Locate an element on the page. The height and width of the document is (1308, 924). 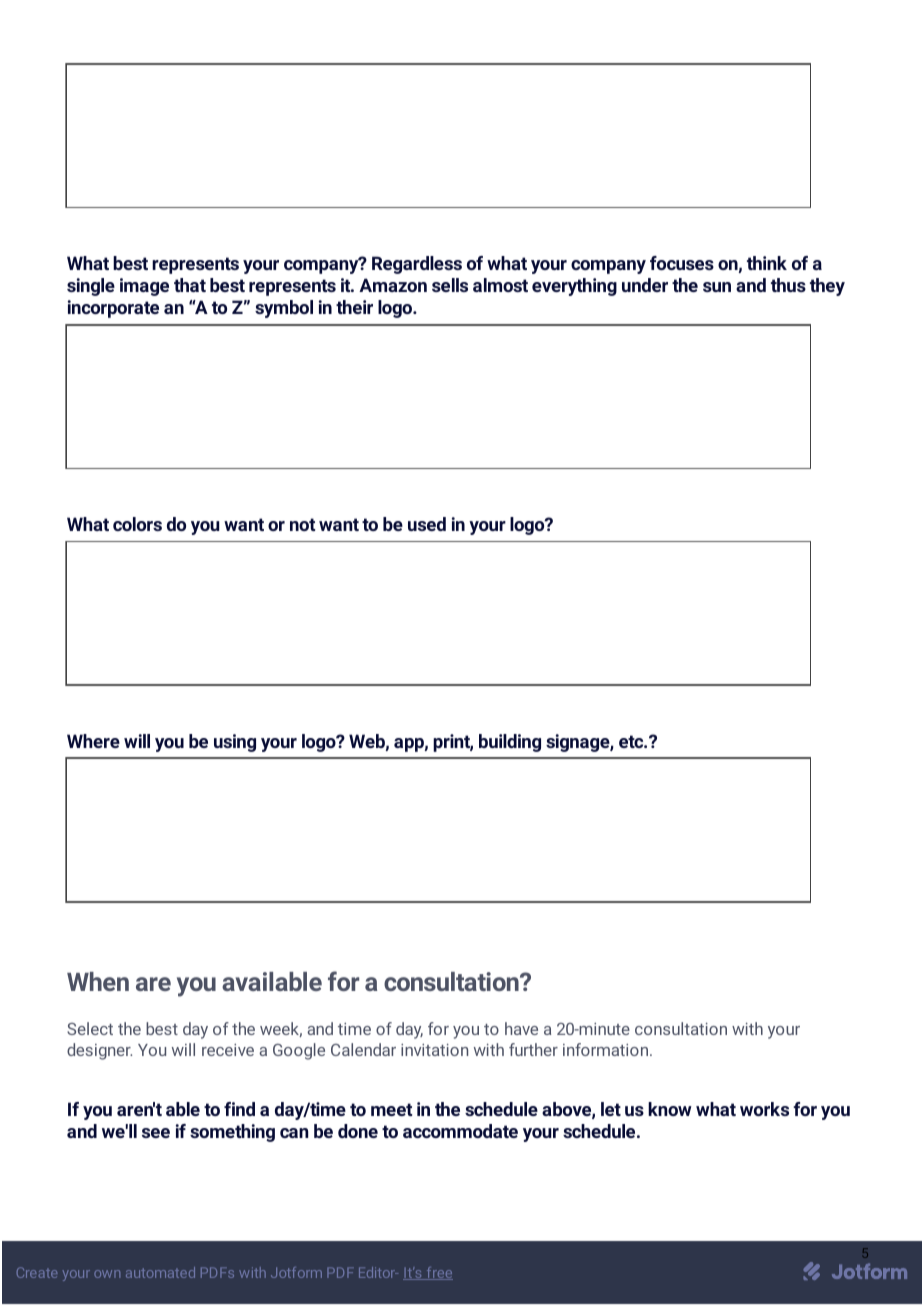
image is located at coordinates (144, 287).
